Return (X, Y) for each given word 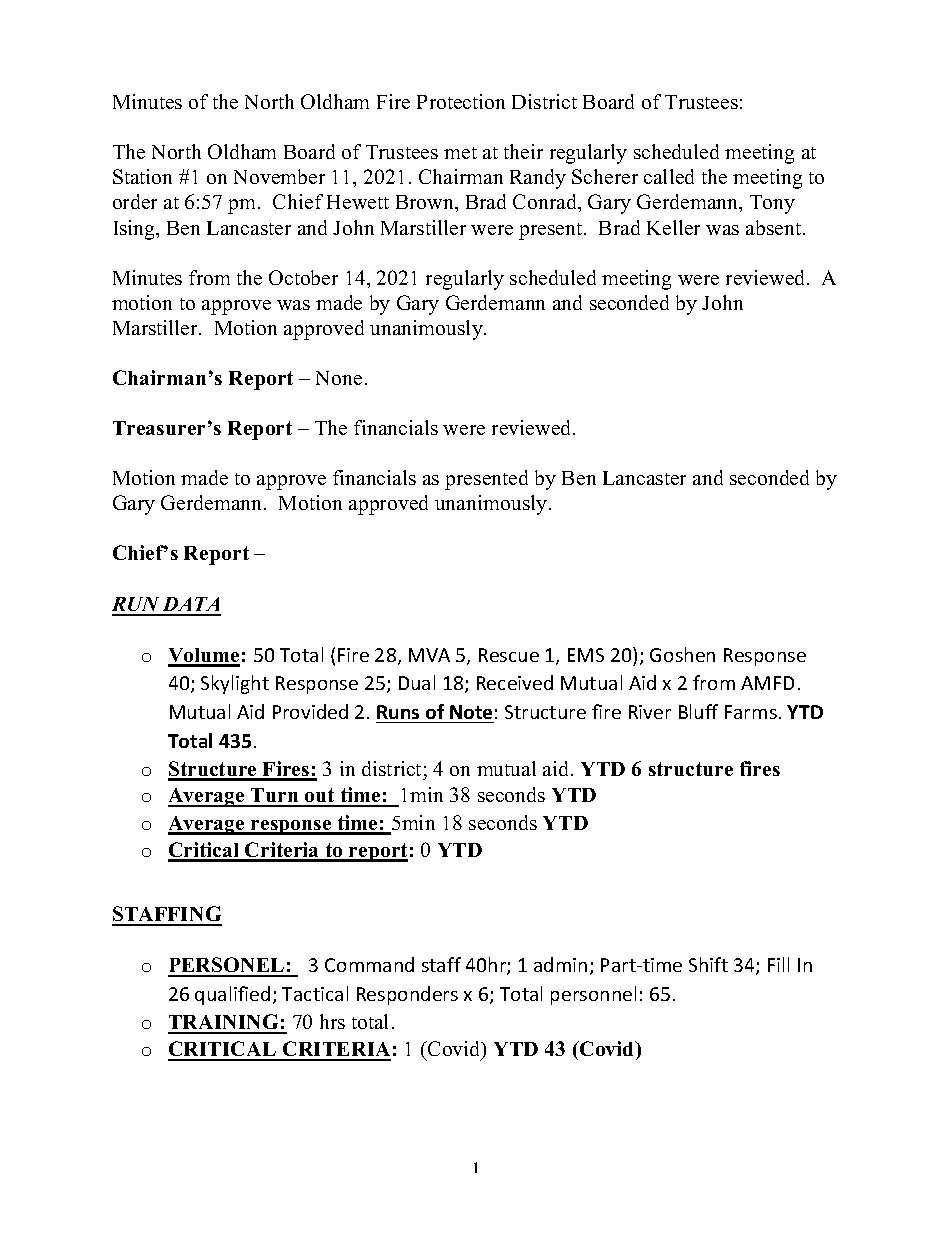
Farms (751, 712)
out (320, 797)
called (669, 176)
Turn (275, 797)
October (303, 277)
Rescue (509, 655)
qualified (232, 995)
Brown (426, 203)
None (339, 378)
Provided (310, 711)
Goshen (682, 654)
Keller (673, 227)
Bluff (698, 711)
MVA (429, 655)
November (279, 176)
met (460, 153)
